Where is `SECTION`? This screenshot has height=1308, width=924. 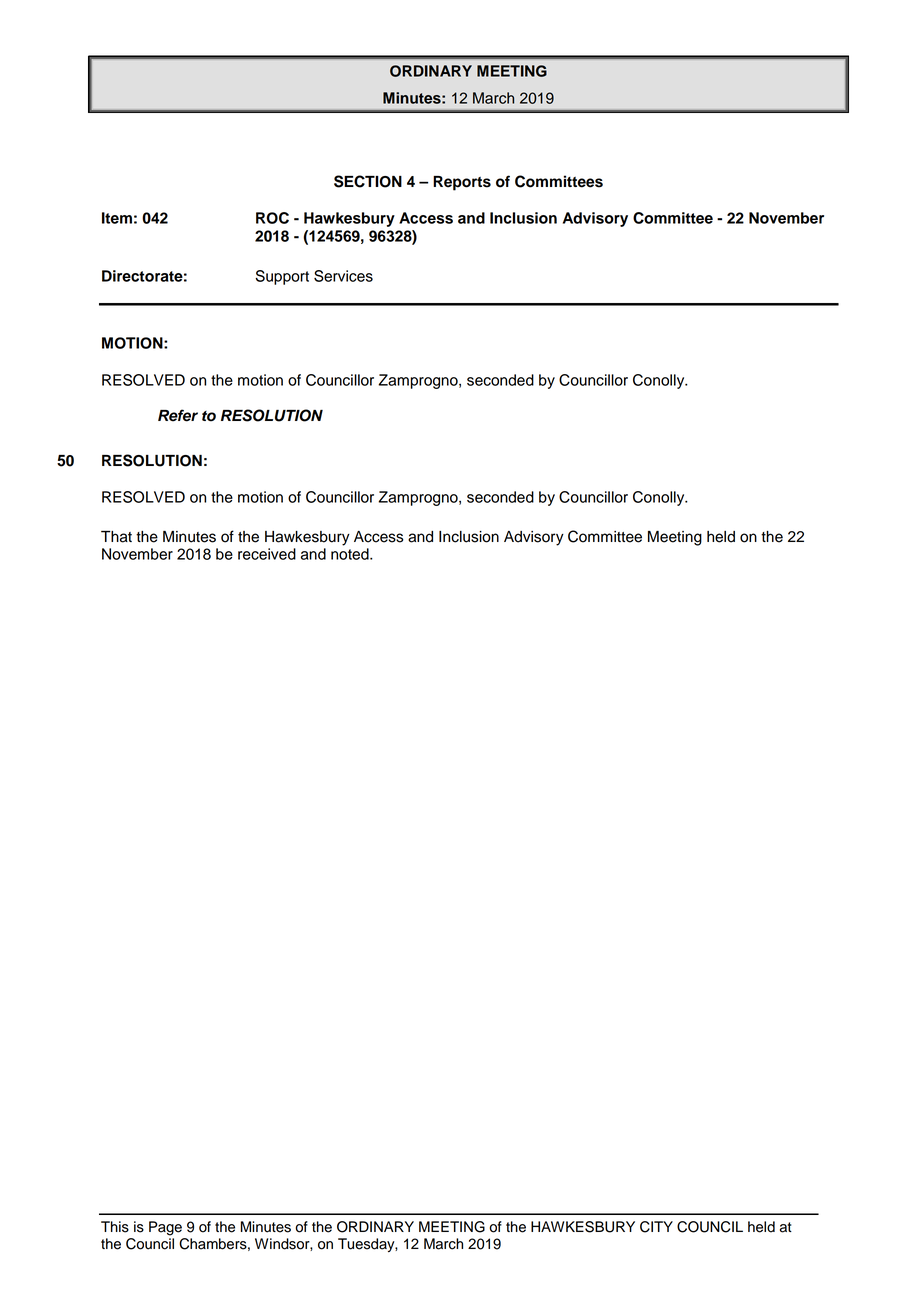 SECTION is located at coordinates (368, 181).
